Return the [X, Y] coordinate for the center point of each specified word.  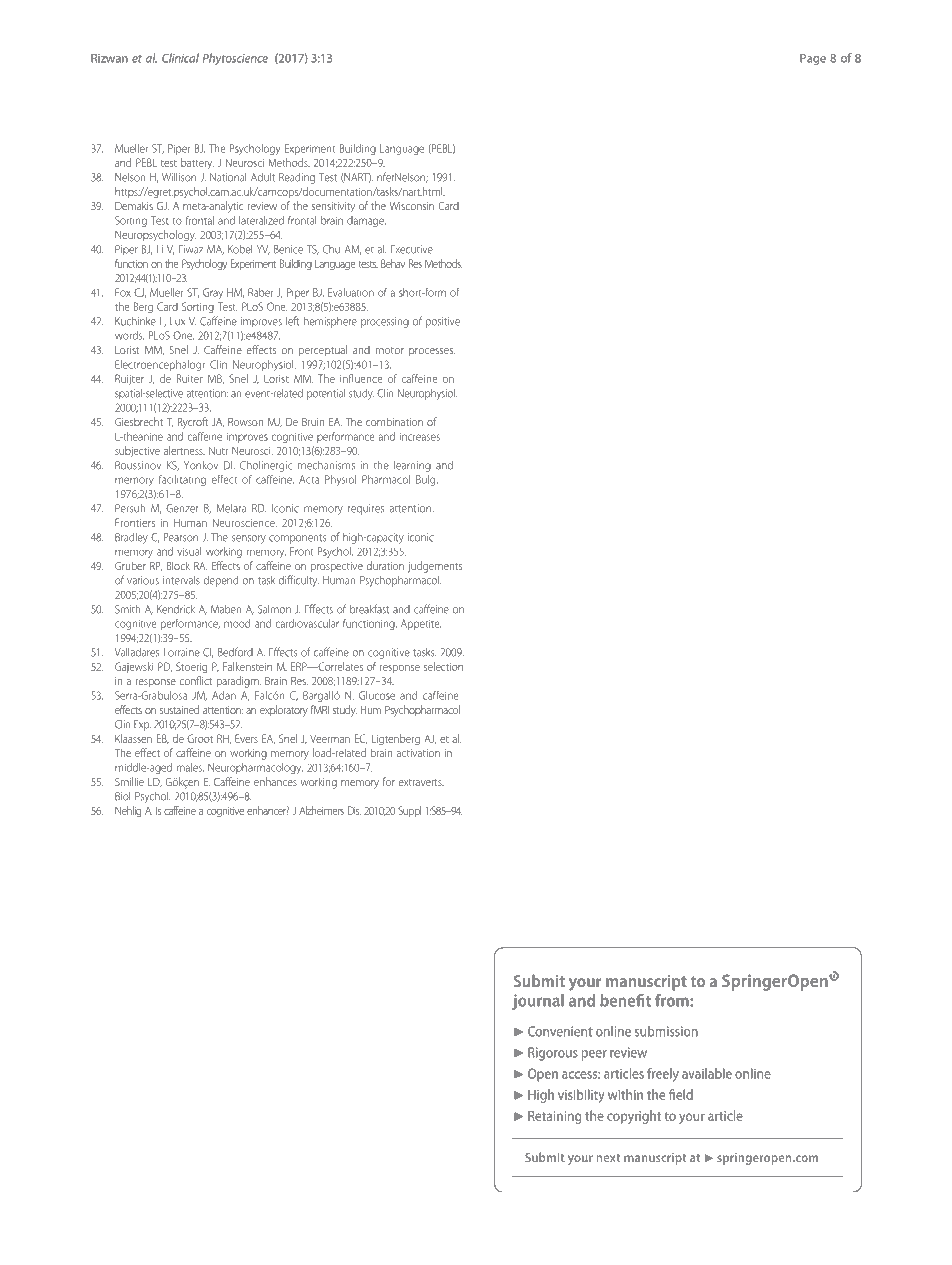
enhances [275, 781]
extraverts [421, 782]
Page [813, 59]
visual [189, 551]
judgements [435, 567]
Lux [177, 321]
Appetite [421, 624]
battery [197, 163]
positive [443, 322]
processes [432, 352]
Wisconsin [412, 206]
